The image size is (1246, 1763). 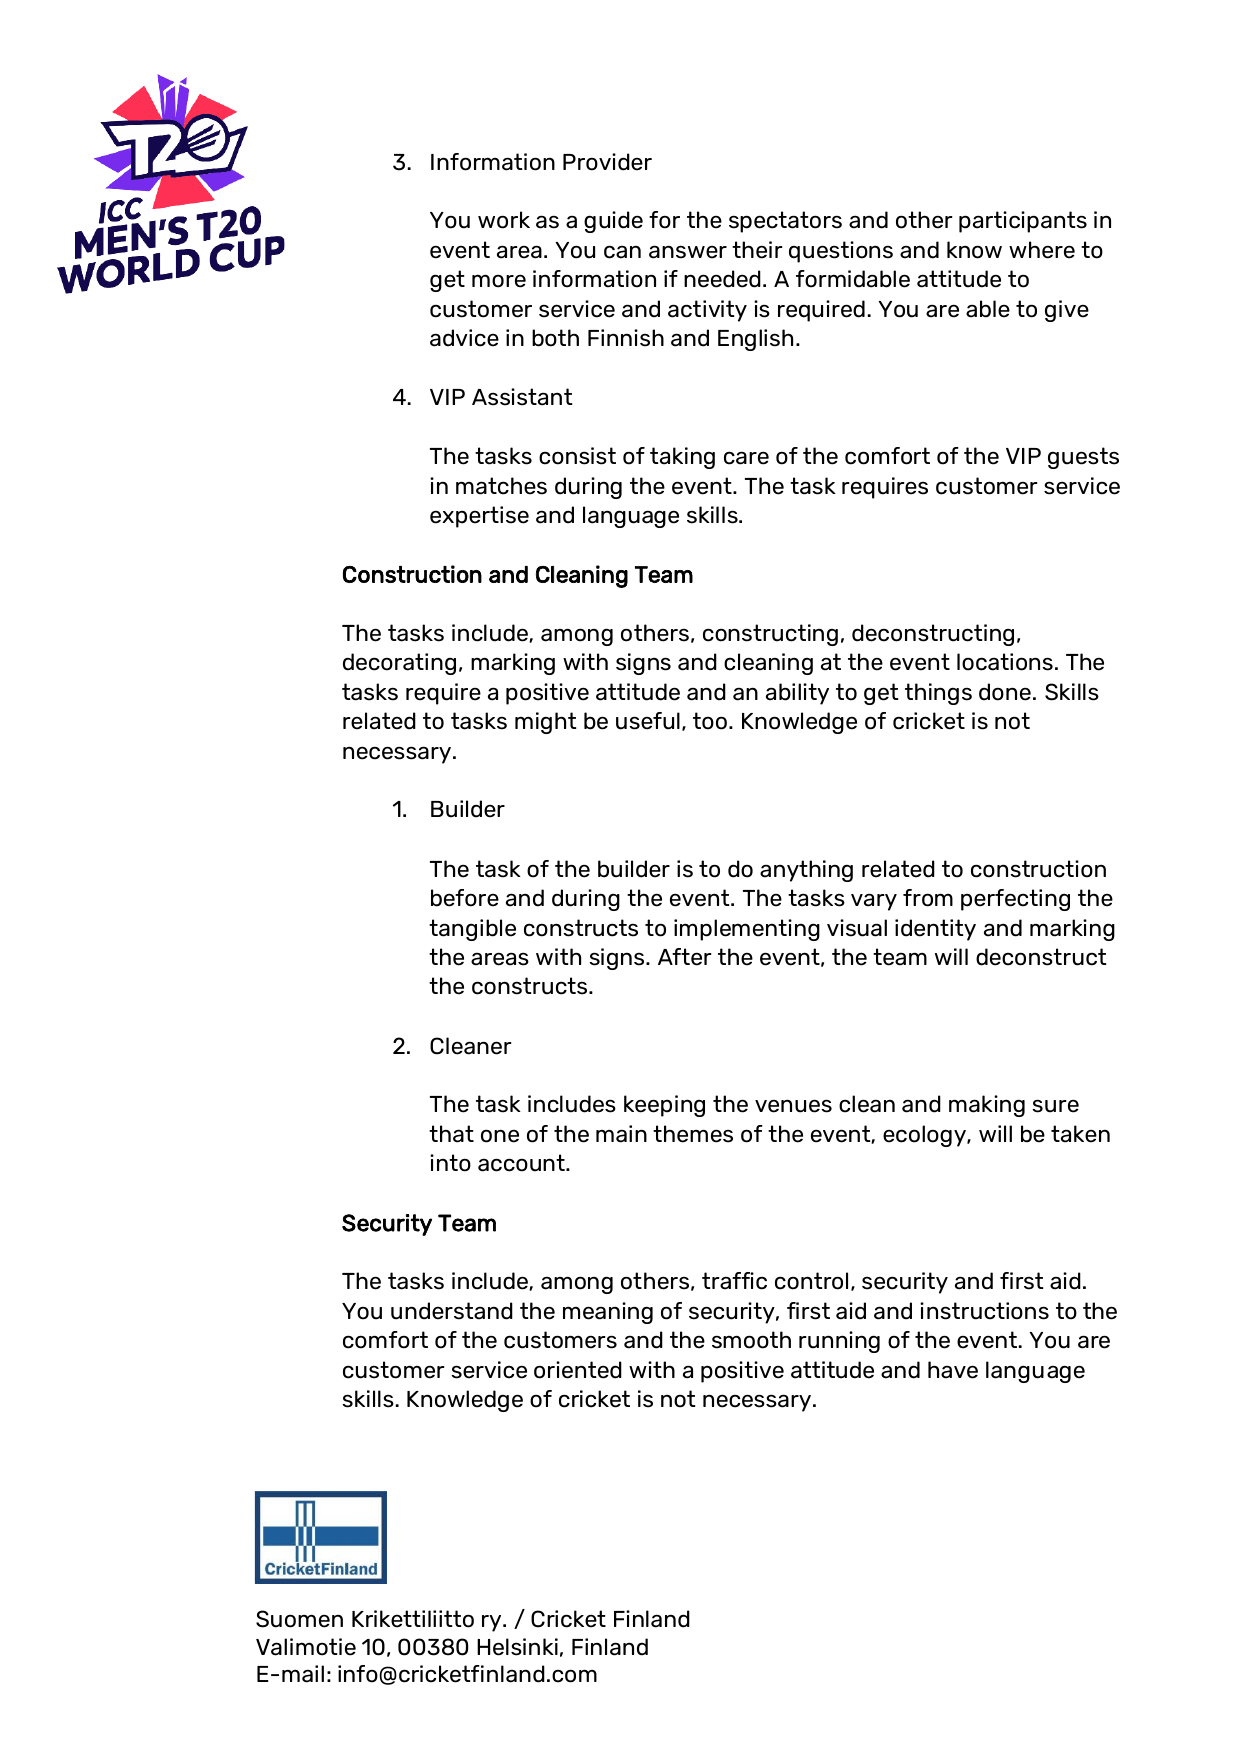 What do you see at coordinates (1023, 222) in the document?
I see `participants` at bounding box center [1023, 222].
